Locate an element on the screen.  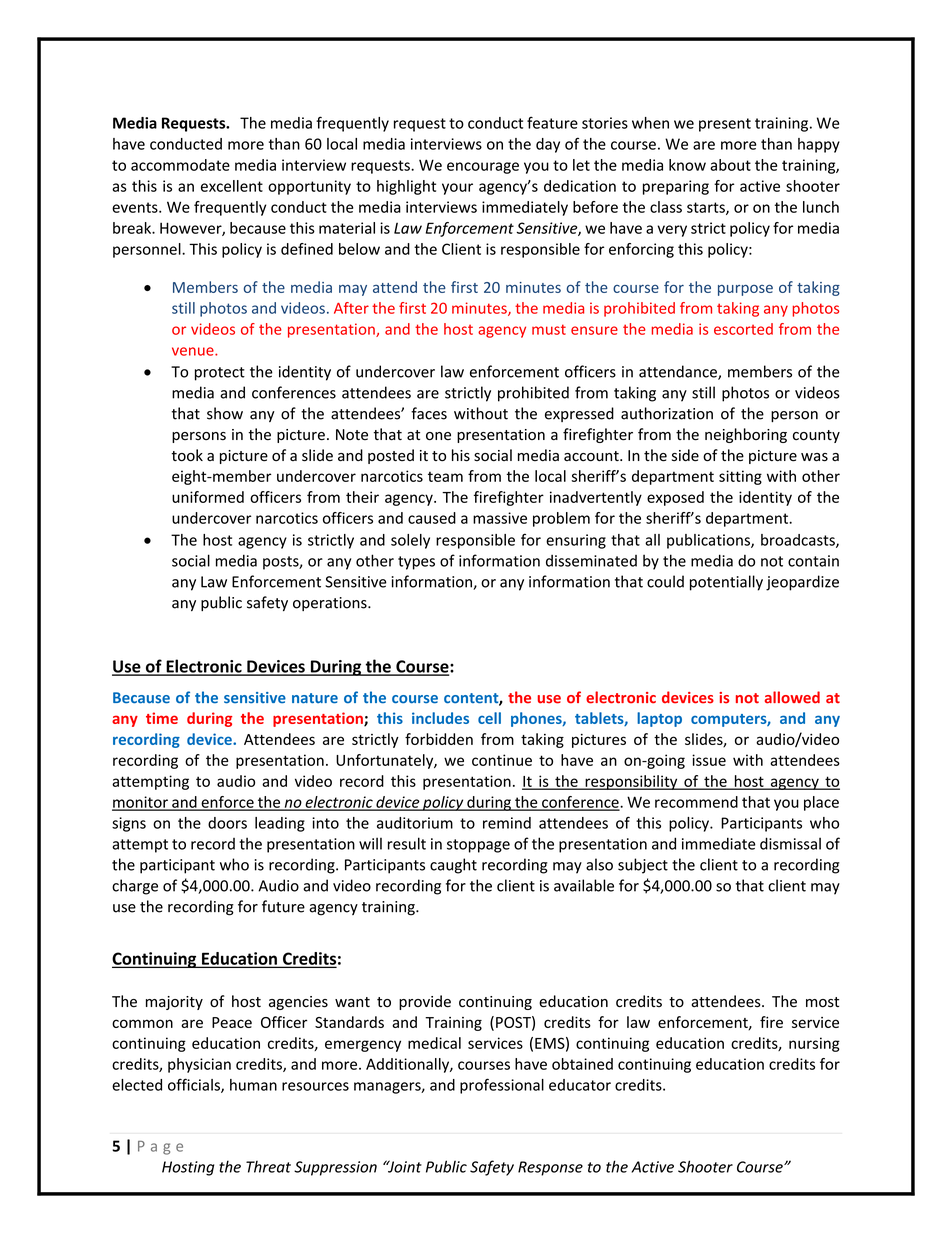
recommend is located at coordinates (696, 802).
